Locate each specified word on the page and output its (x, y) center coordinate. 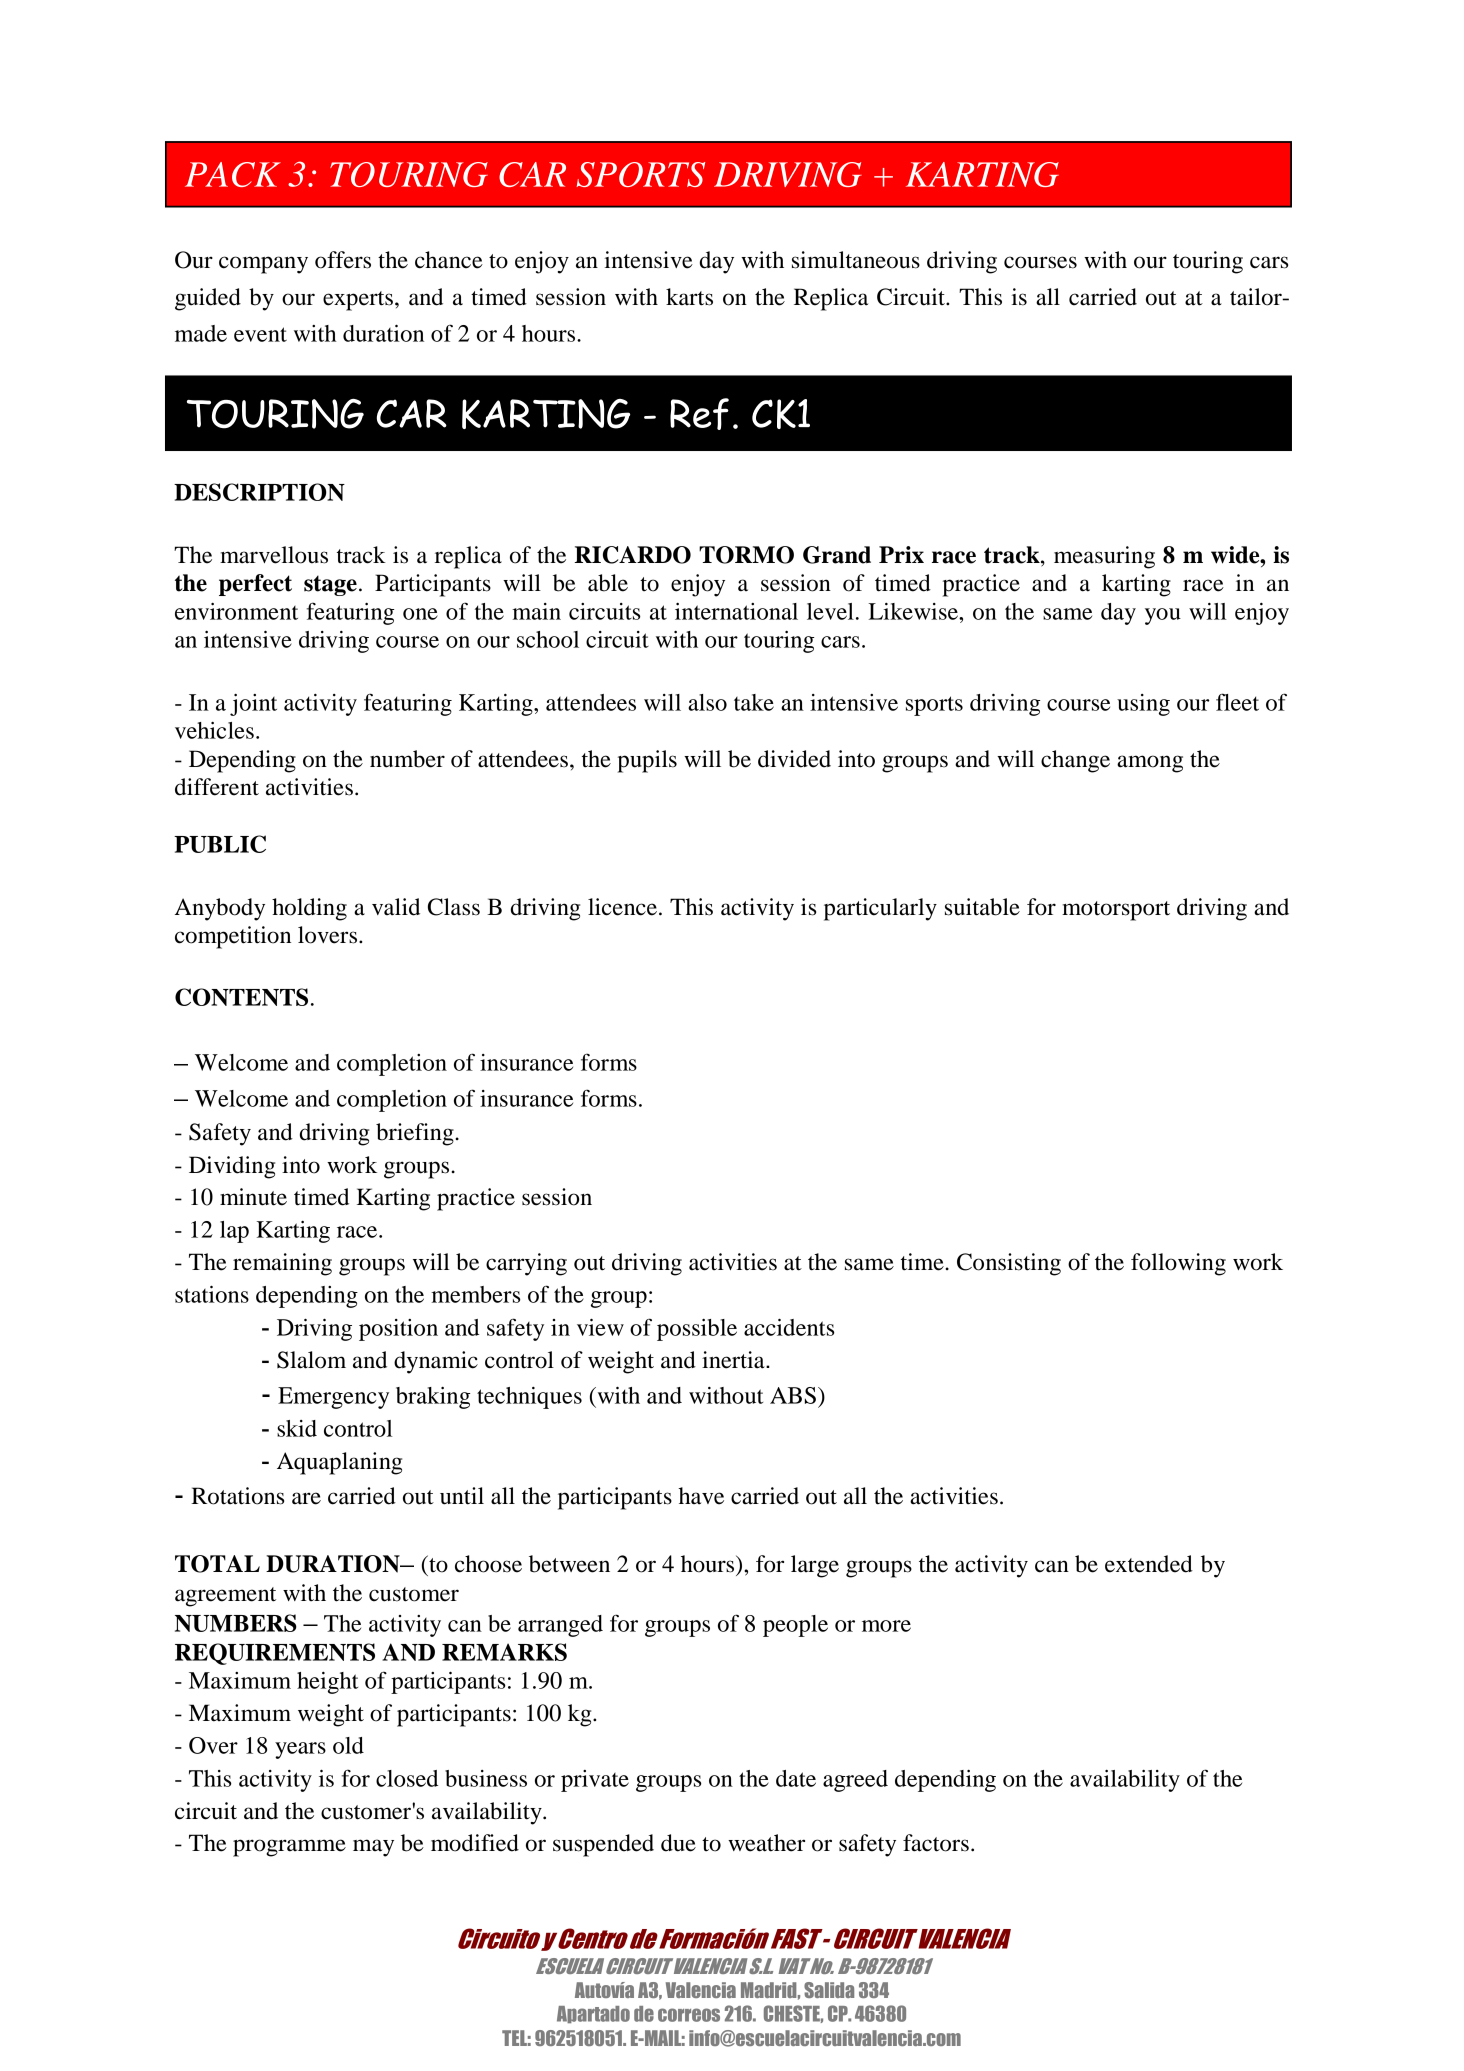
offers (343, 260)
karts (689, 297)
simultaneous (856, 260)
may (373, 1848)
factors (936, 1843)
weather (766, 1843)
